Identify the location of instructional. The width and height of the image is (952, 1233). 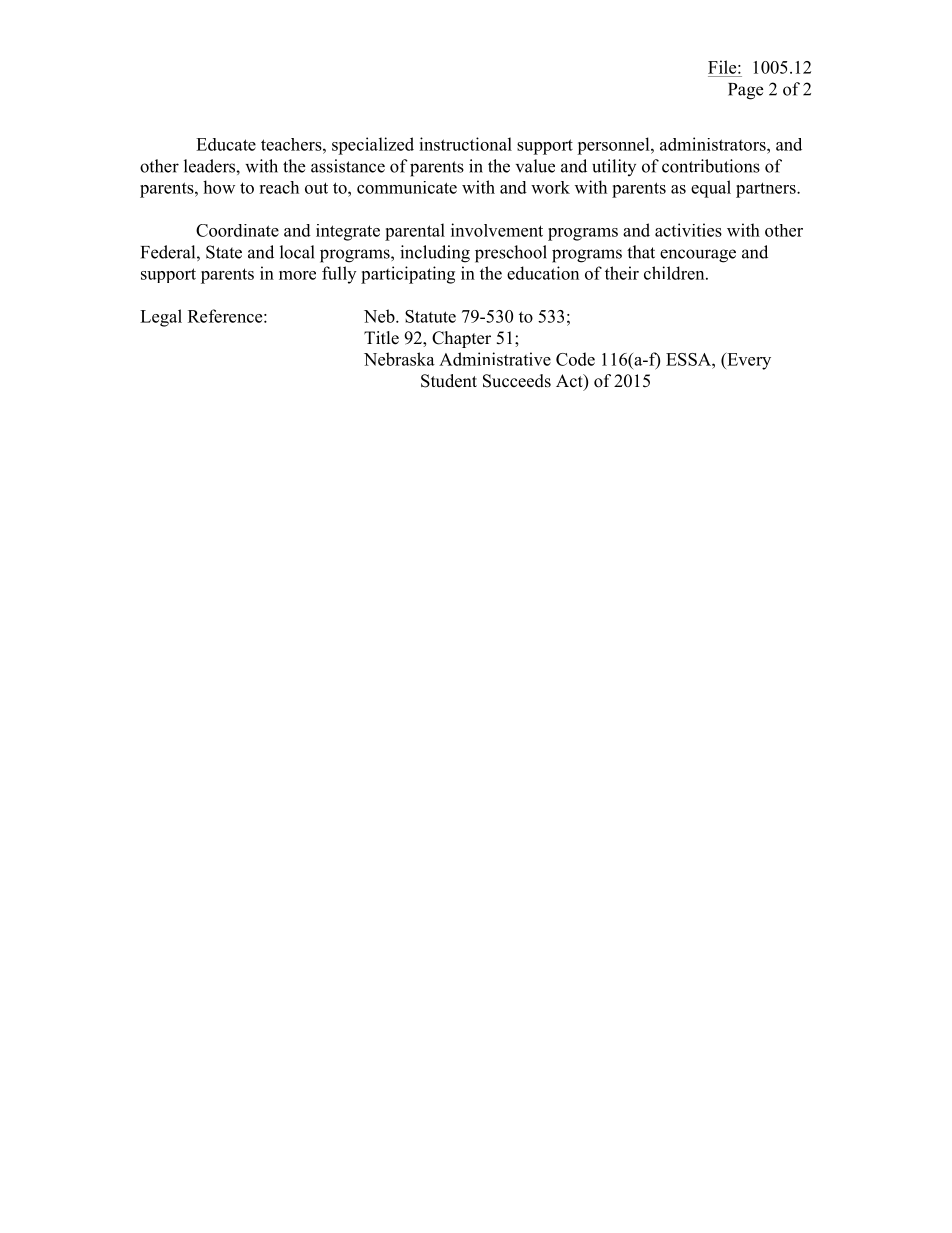
(465, 144).
